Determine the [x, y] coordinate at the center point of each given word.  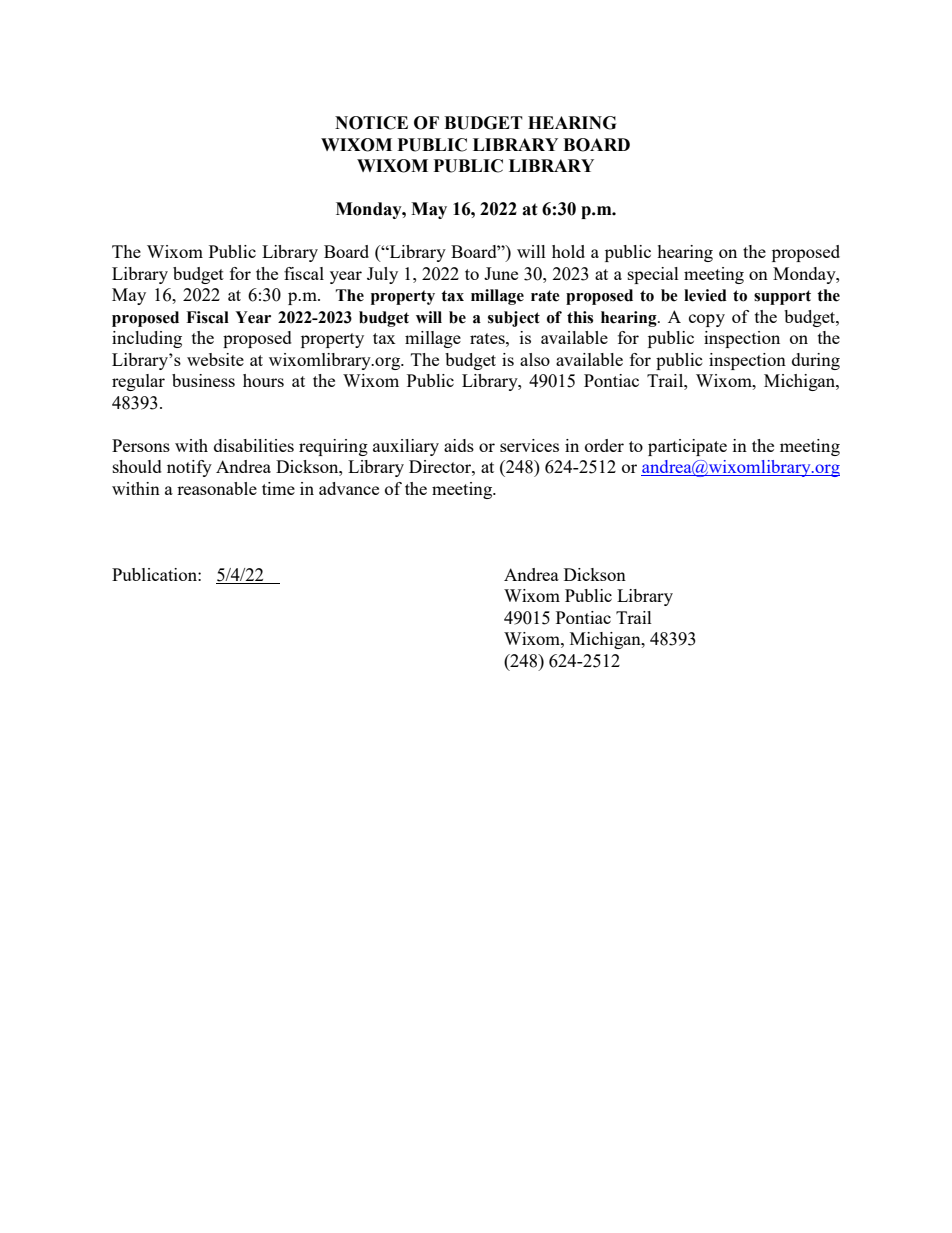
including [147, 339]
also [535, 359]
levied [705, 295]
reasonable [217, 488]
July [382, 275]
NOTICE [371, 123]
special [653, 275]
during [816, 361]
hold [568, 251]
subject [514, 319]
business [203, 380]
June [501, 273]
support [782, 297]
